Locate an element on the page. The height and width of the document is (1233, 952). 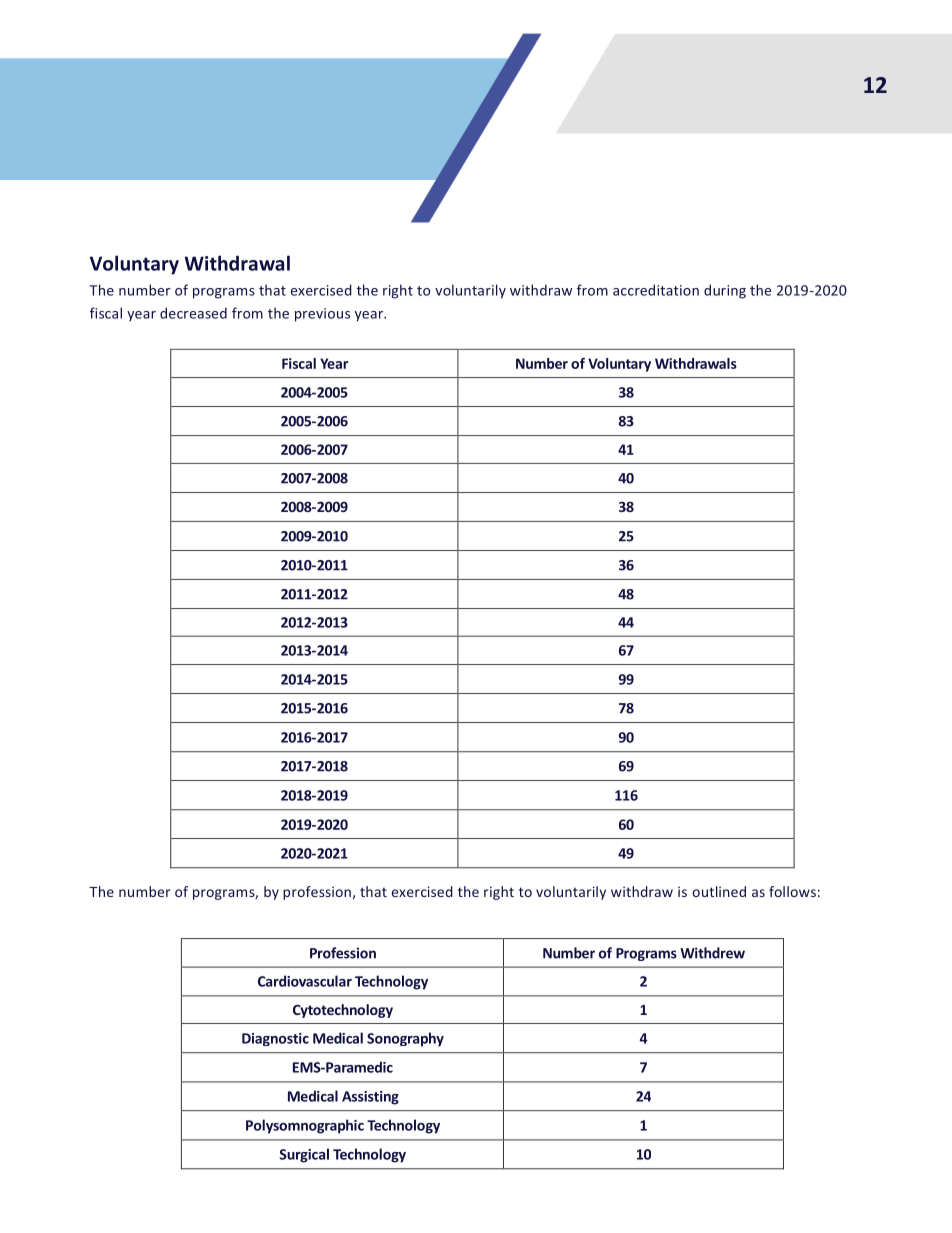
Polysomnographic is located at coordinates (305, 1126).
